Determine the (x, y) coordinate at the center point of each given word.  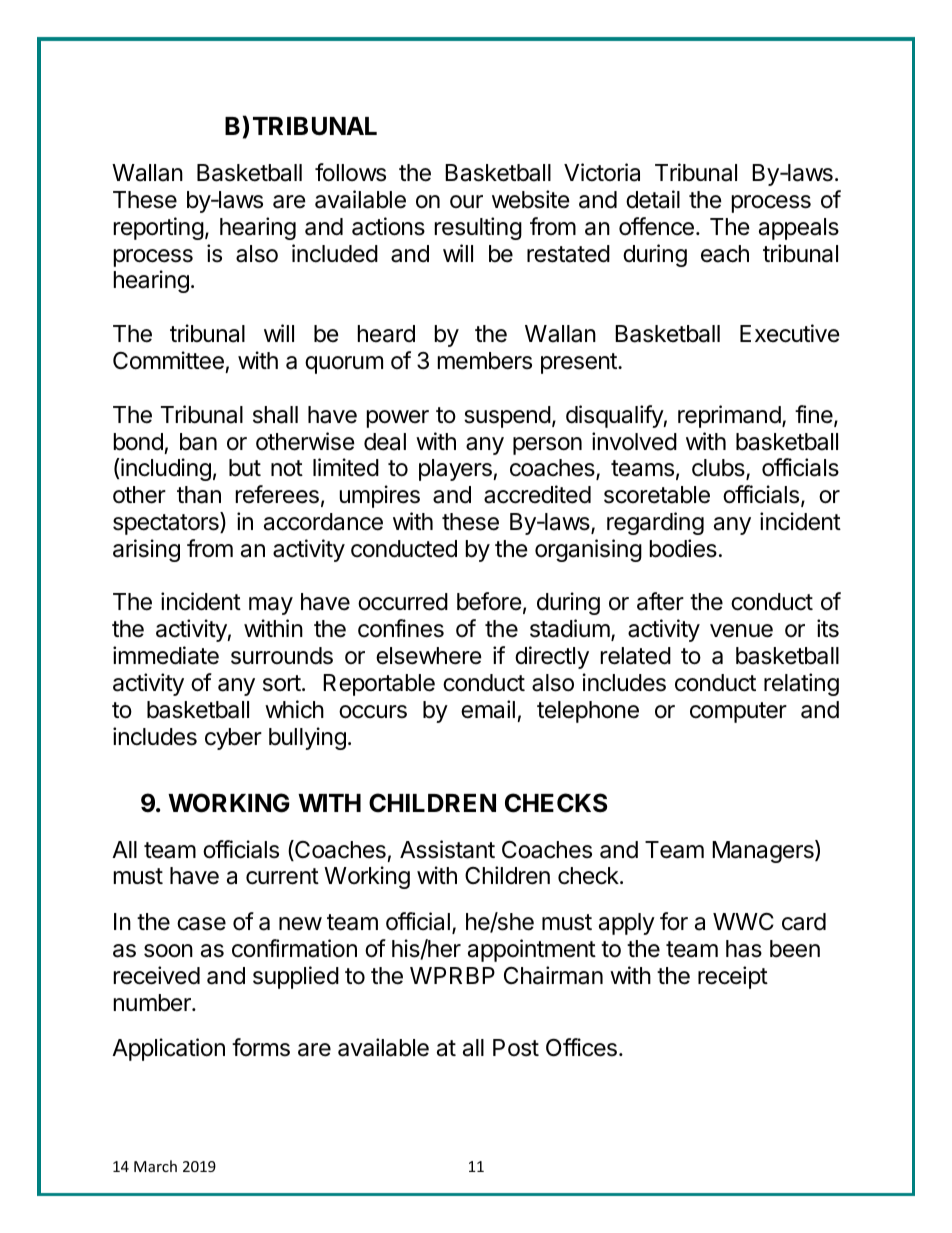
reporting (159, 228)
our (466, 201)
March (155, 1166)
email (488, 709)
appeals (799, 229)
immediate (166, 655)
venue (741, 631)
